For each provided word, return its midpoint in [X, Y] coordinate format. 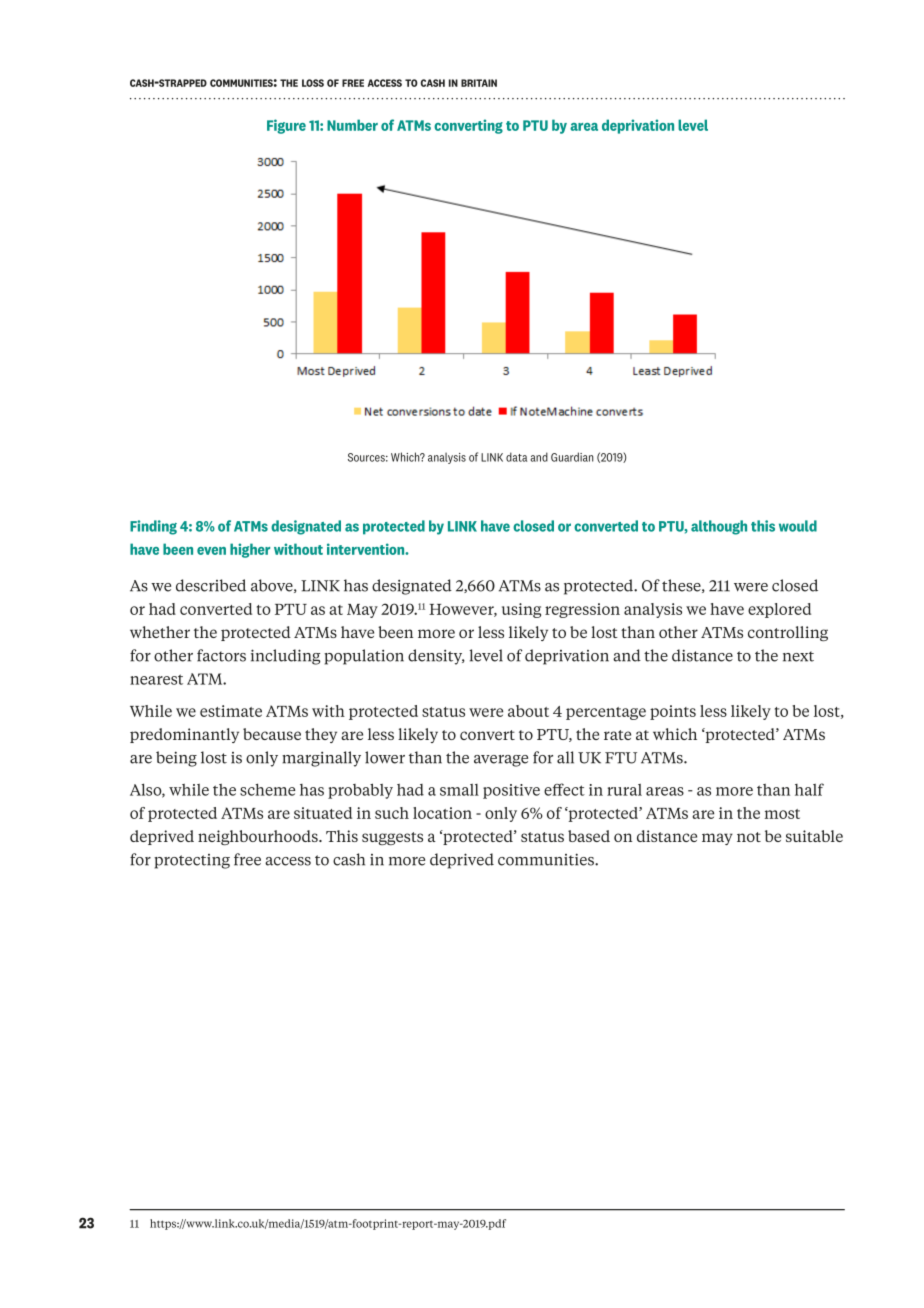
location [442, 813]
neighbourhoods [259, 837]
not [749, 837]
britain [479, 83]
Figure [286, 126]
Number [352, 125]
